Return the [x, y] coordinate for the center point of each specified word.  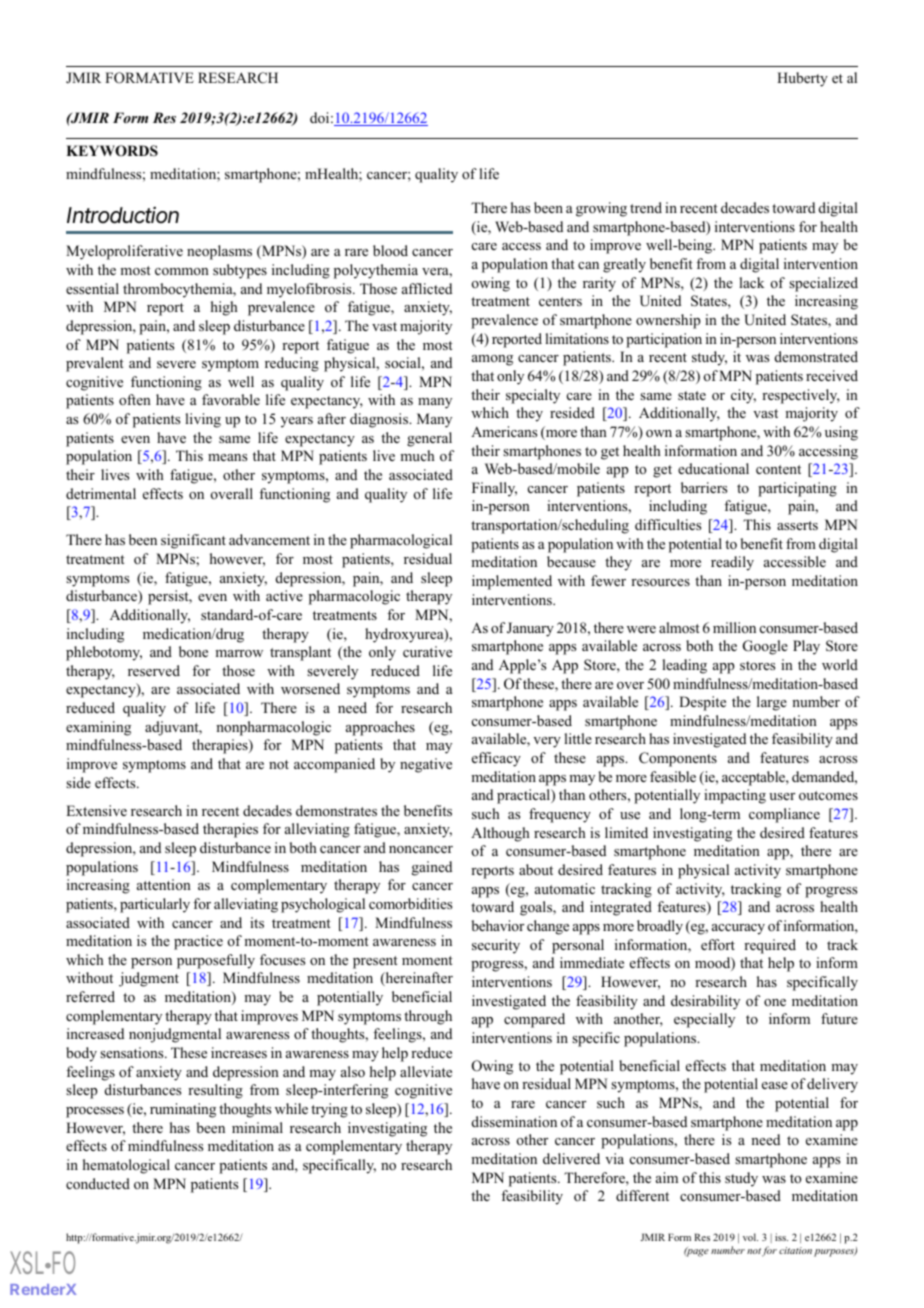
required [770, 946]
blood [390, 251]
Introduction [123, 215]
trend [646, 207]
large [772, 703]
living [203, 420]
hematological [126, 1166]
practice [198, 942]
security [496, 946]
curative [427, 651]
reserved [154, 670]
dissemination [514, 1121]
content [778, 469]
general [429, 439]
